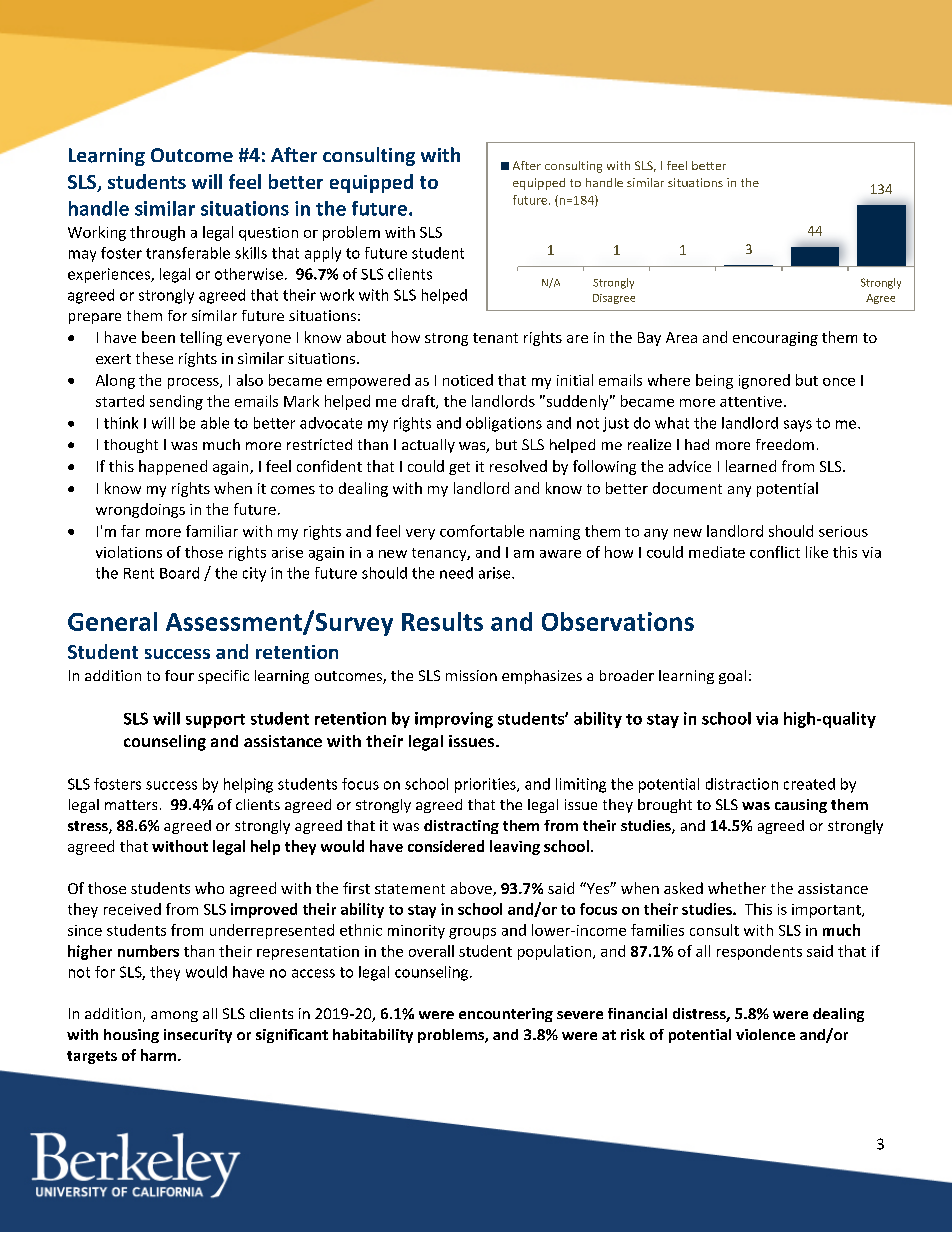  What do you see at coordinates (179, 675) in the document?
I see `four` at bounding box center [179, 675].
